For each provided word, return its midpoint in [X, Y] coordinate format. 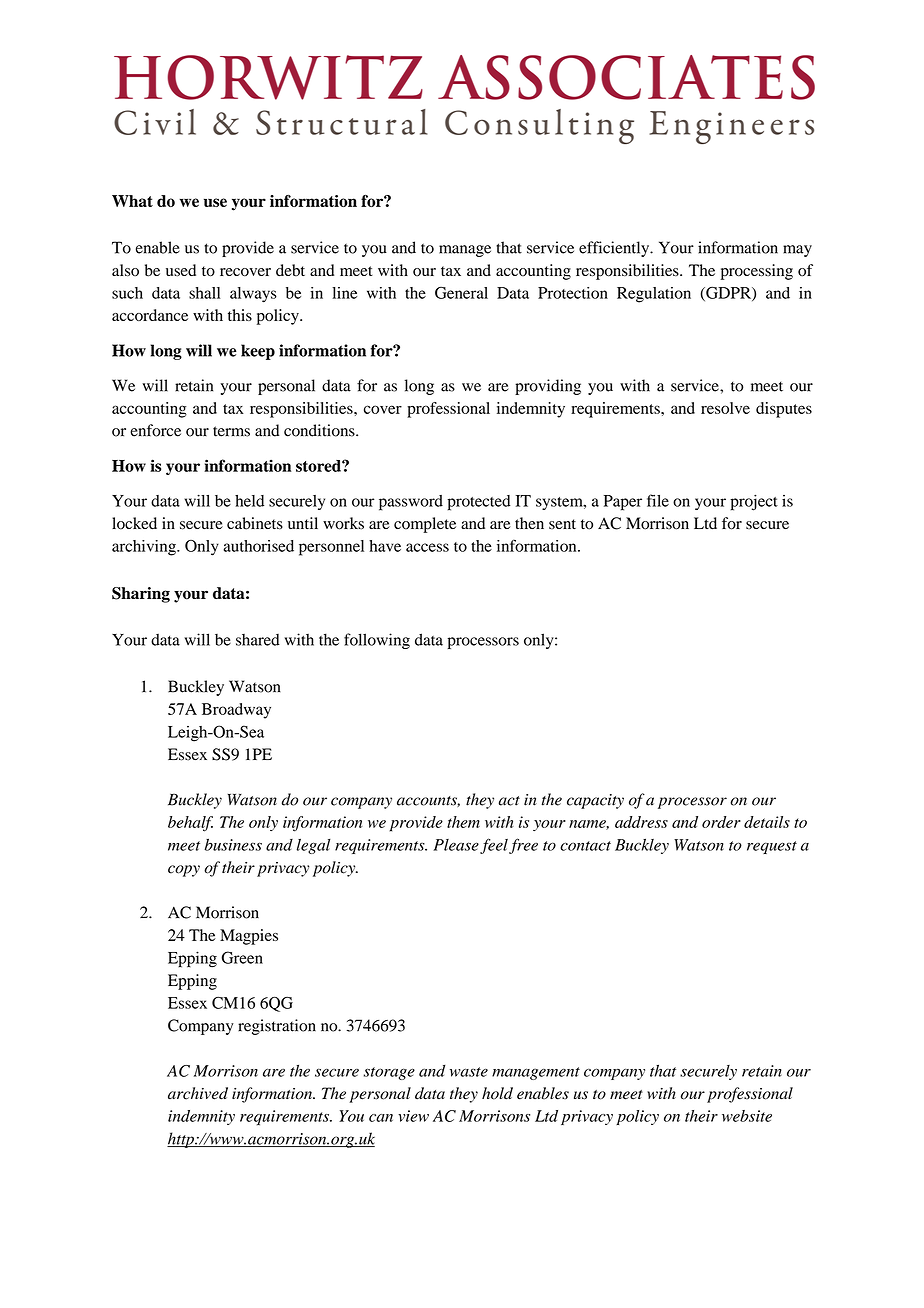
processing [757, 272]
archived [198, 1093]
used [181, 270]
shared [258, 640]
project [754, 502]
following [377, 641]
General [461, 293]
